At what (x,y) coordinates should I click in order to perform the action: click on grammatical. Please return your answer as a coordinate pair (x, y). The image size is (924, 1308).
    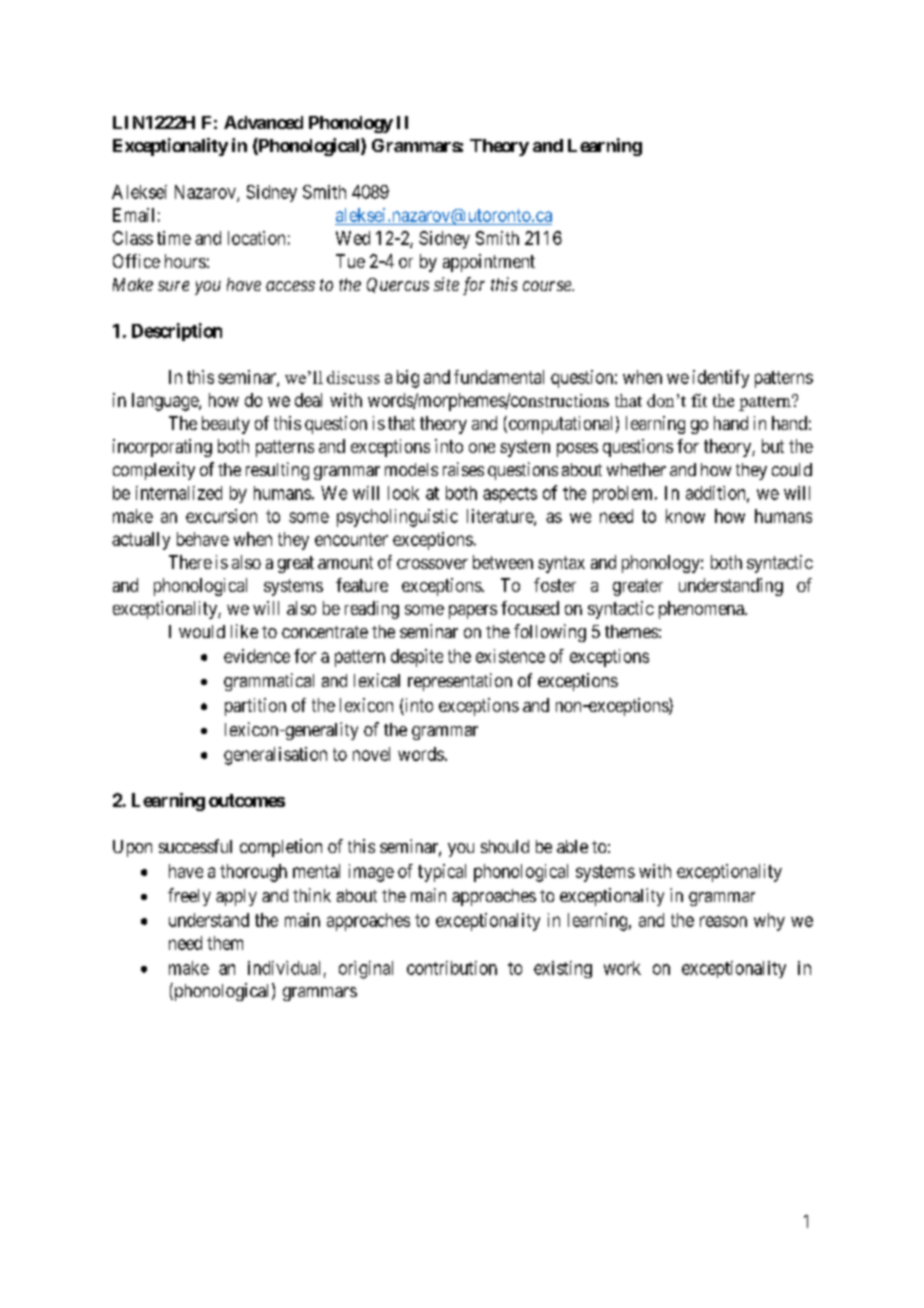
    Looking at the image, I should click on (269, 682).
